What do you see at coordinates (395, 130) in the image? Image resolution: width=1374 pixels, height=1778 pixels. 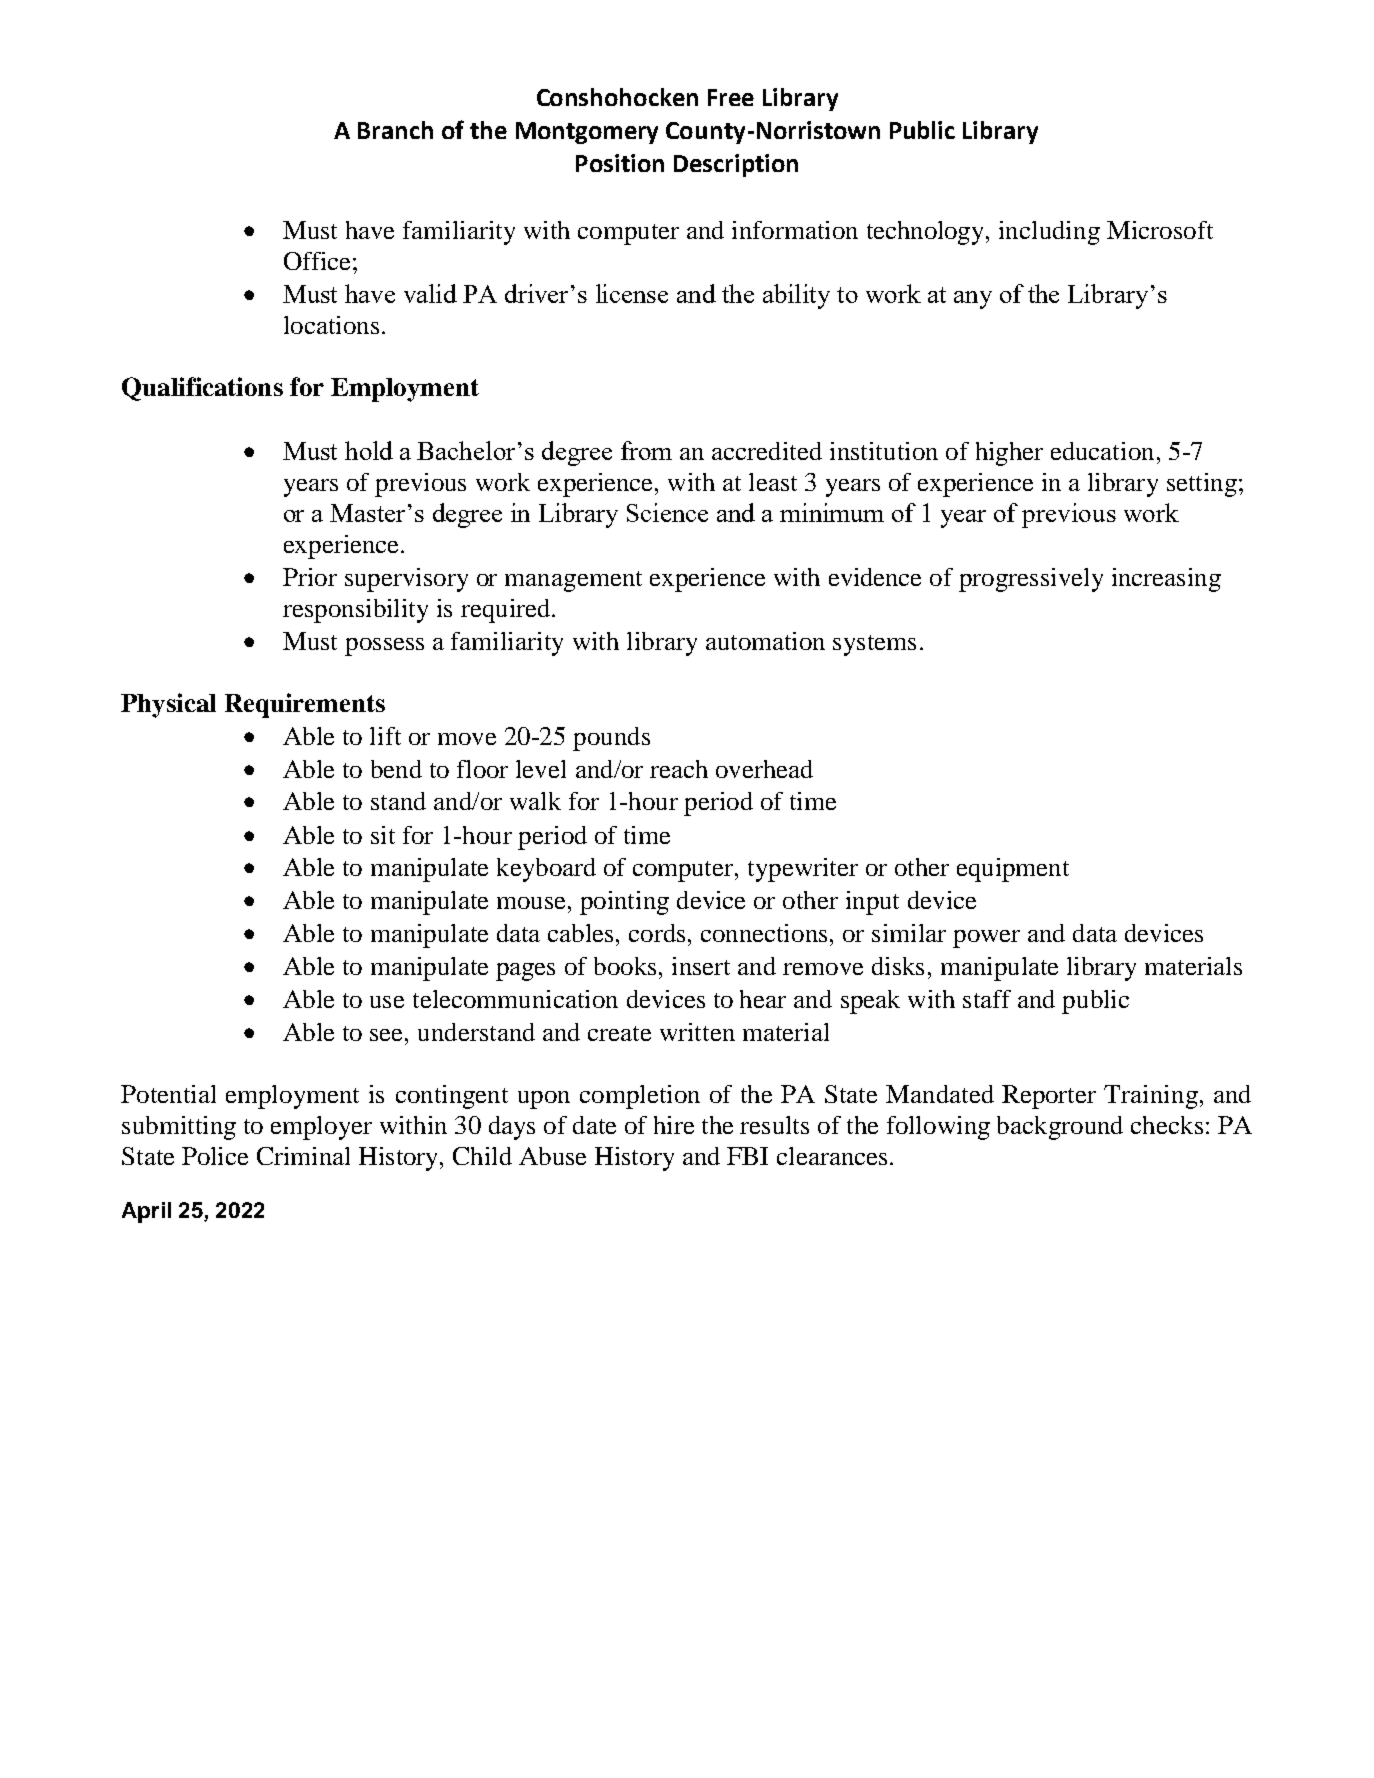 I see `Branch` at bounding box center [395, 130].
